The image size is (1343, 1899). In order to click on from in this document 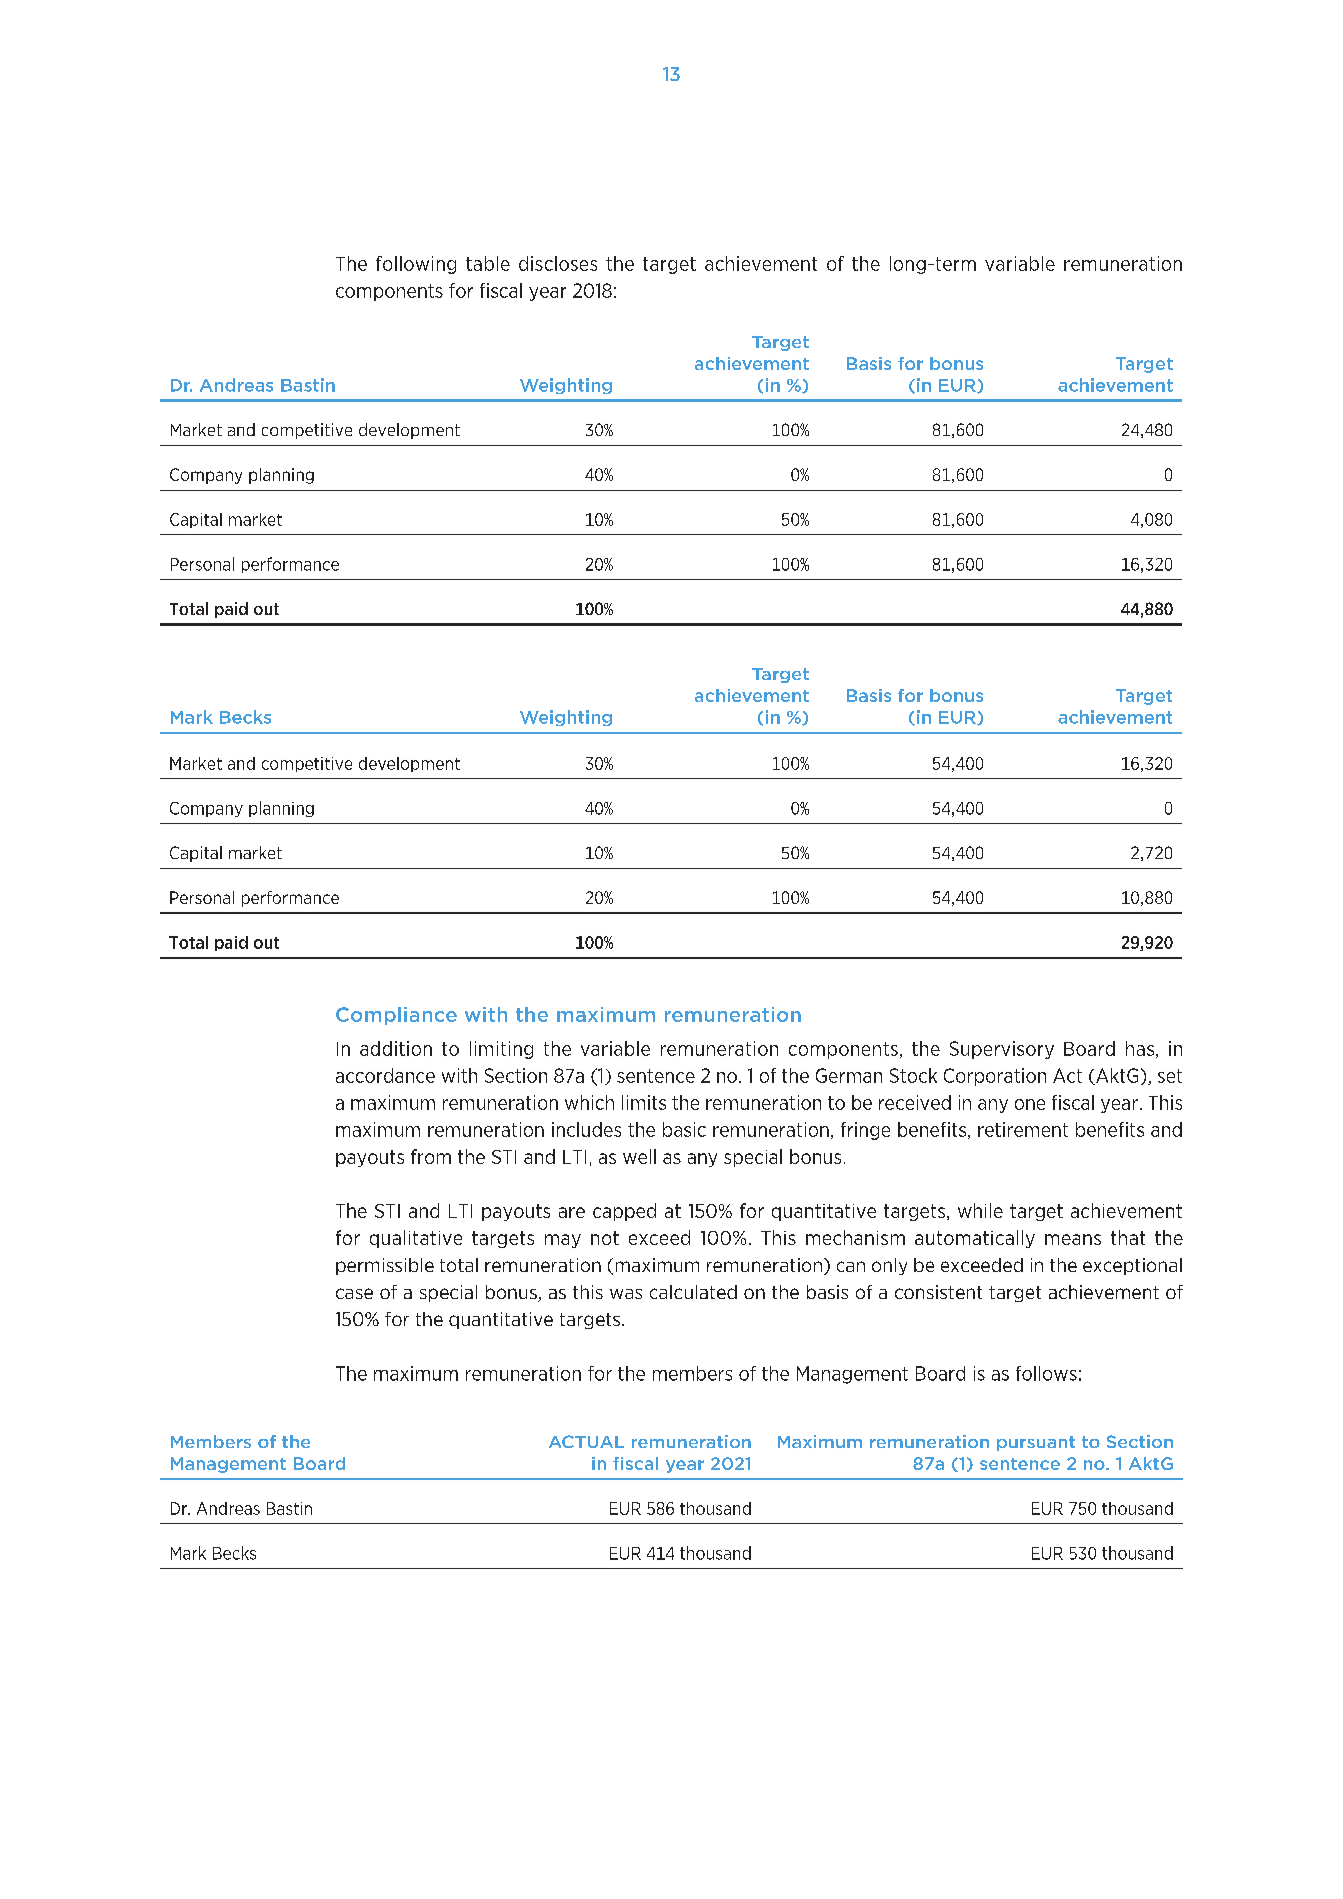, I will do `click(431, 1156)`.
